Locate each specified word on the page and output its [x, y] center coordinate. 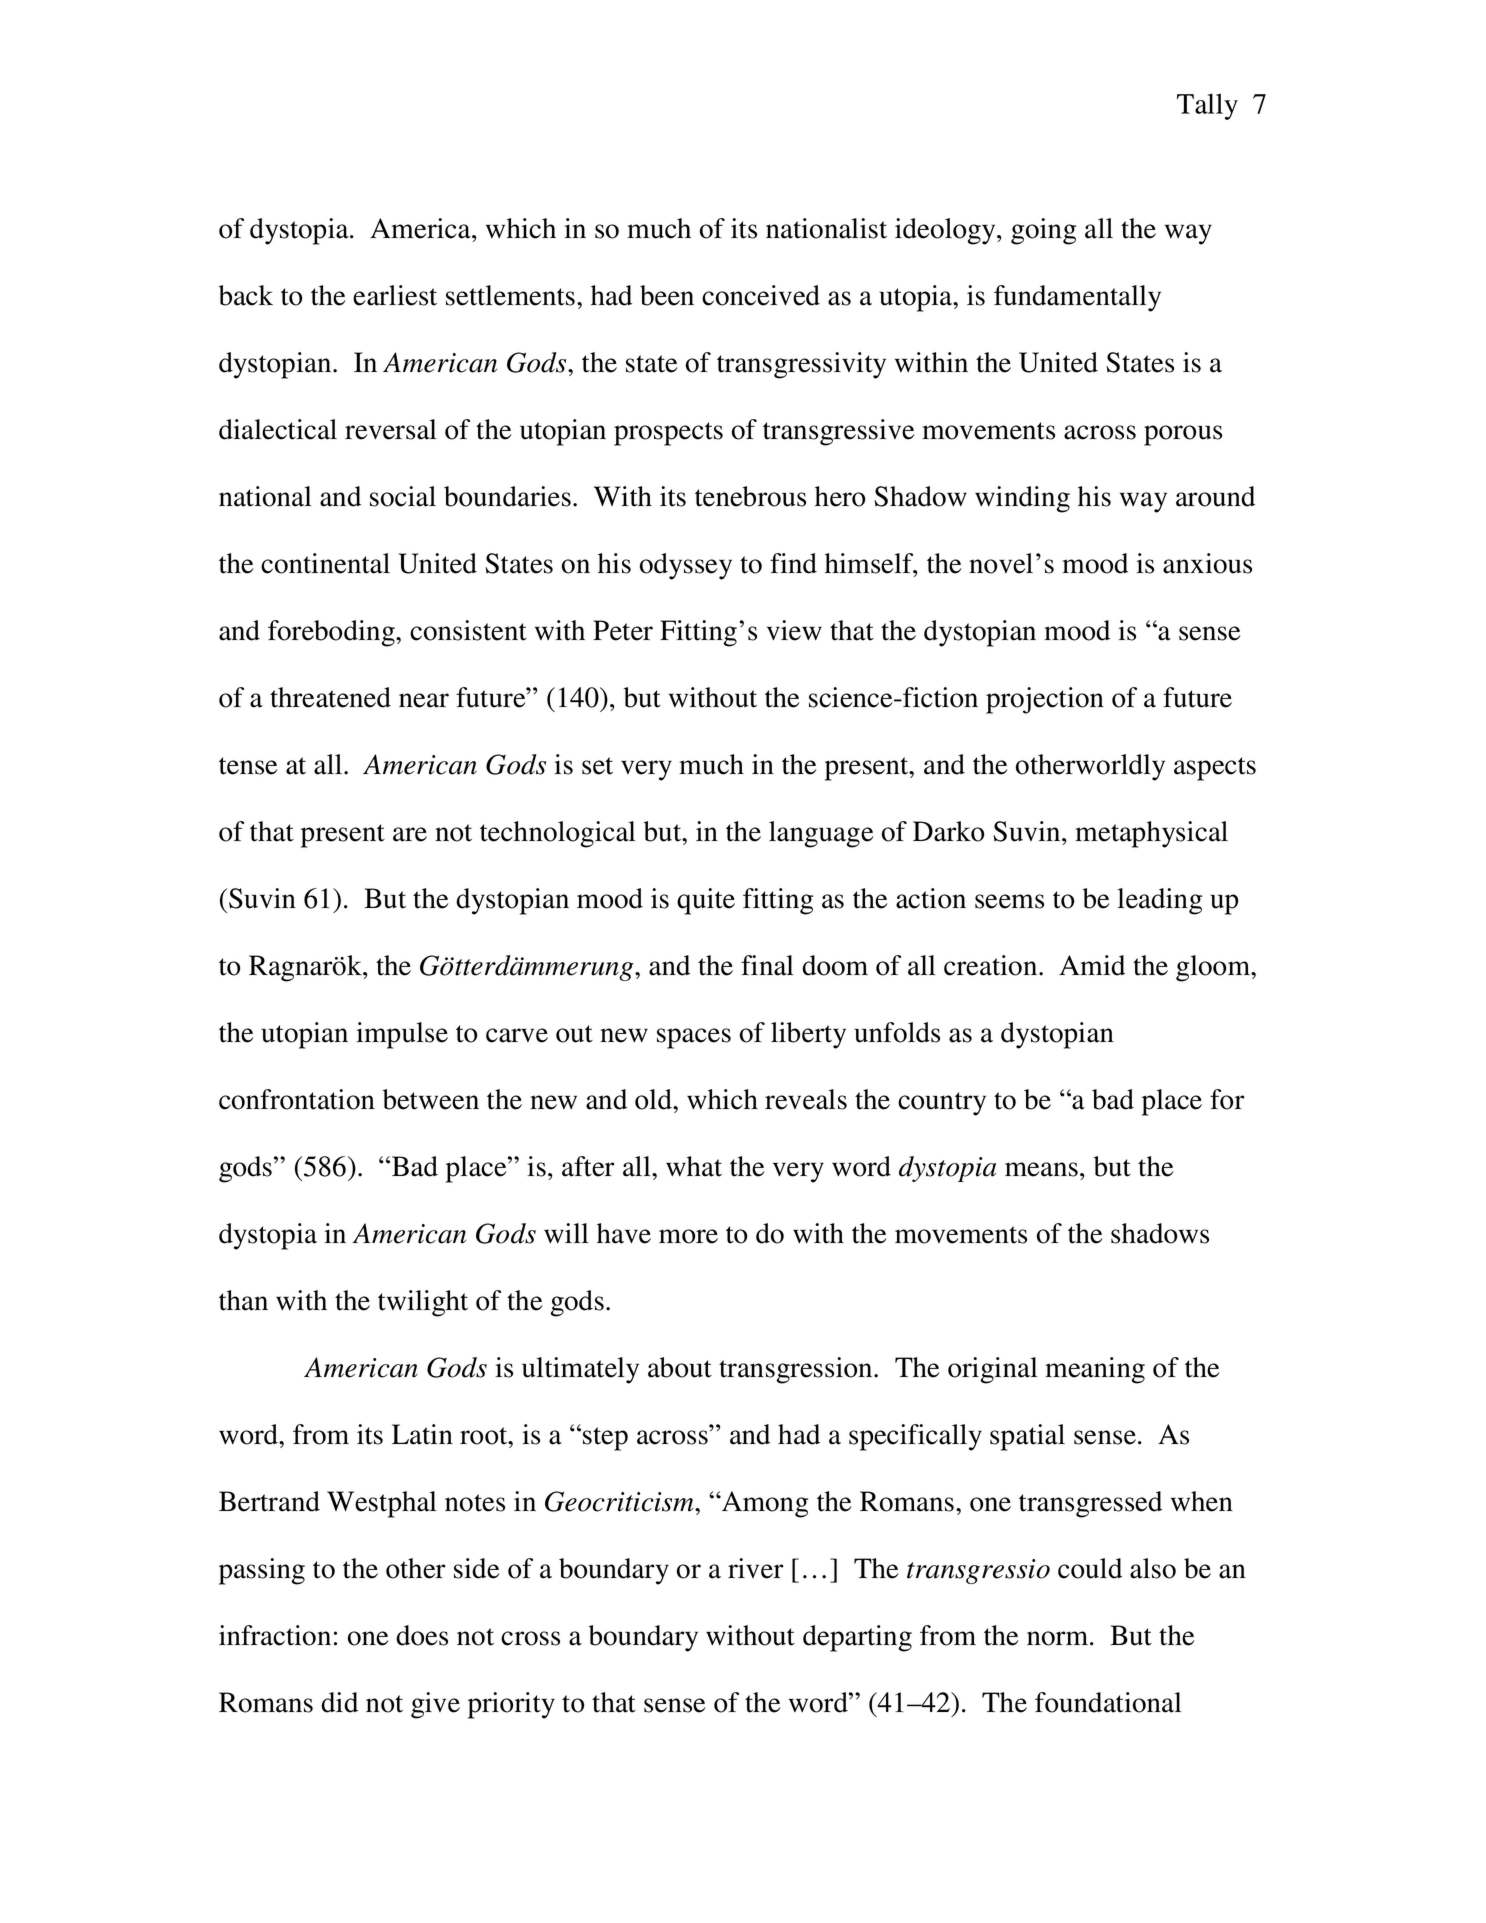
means [1041, 1169]
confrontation [297, 1099]
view [794, 630]
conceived [761, 295]
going [1043, 231]
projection [1045, 700]
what [694, 1166]
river [756, 1568]
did [339, 1702]
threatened [330, 697]
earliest [395, 295]
